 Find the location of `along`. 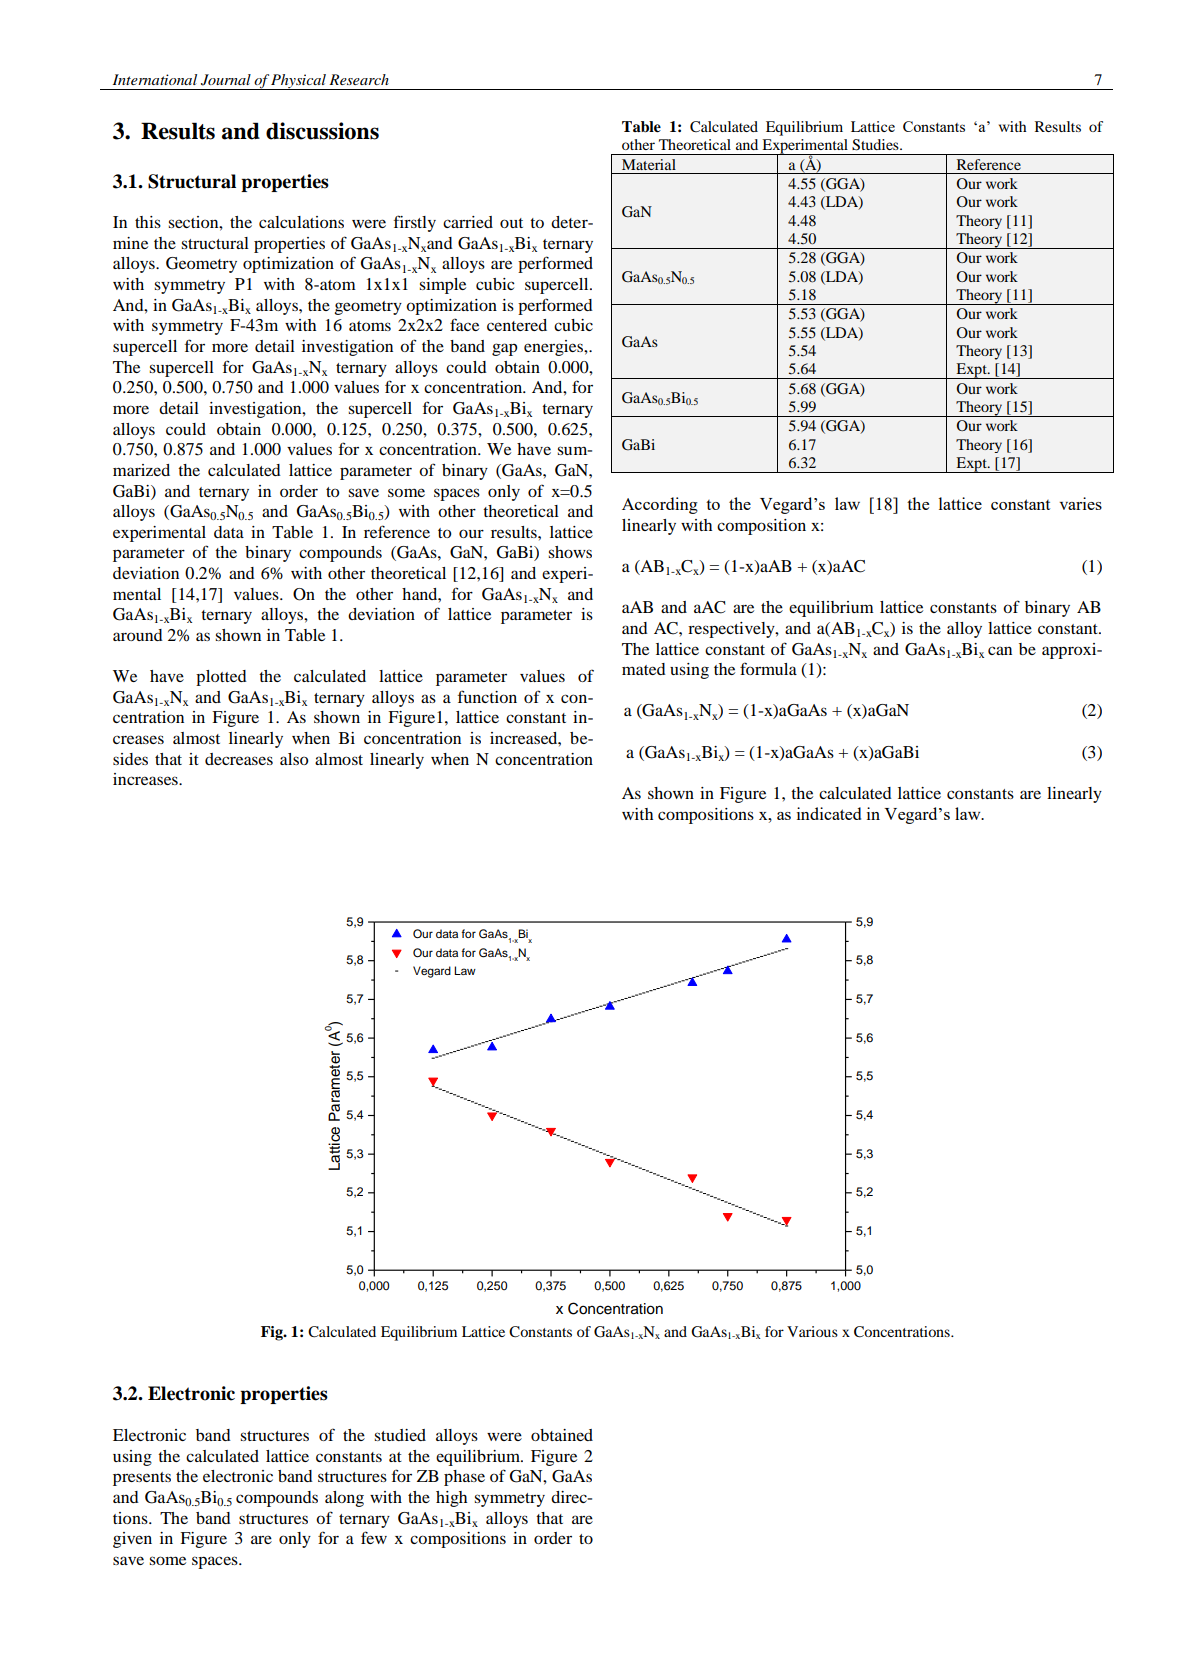

along is located at coordinates (344, 1499).
